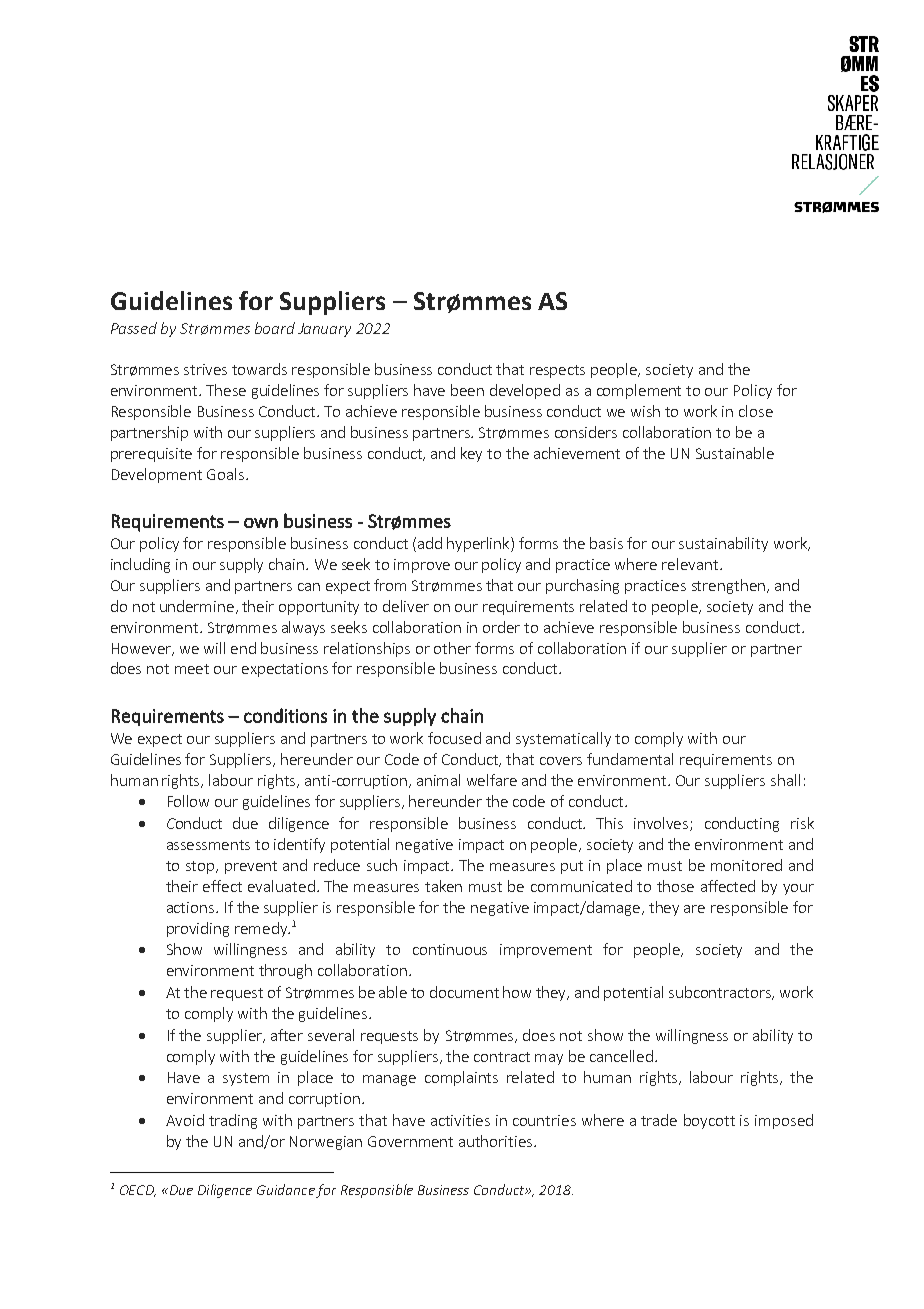 The height and width of the document is (1309, 924). I want to click on affected, so click(728, 886).
